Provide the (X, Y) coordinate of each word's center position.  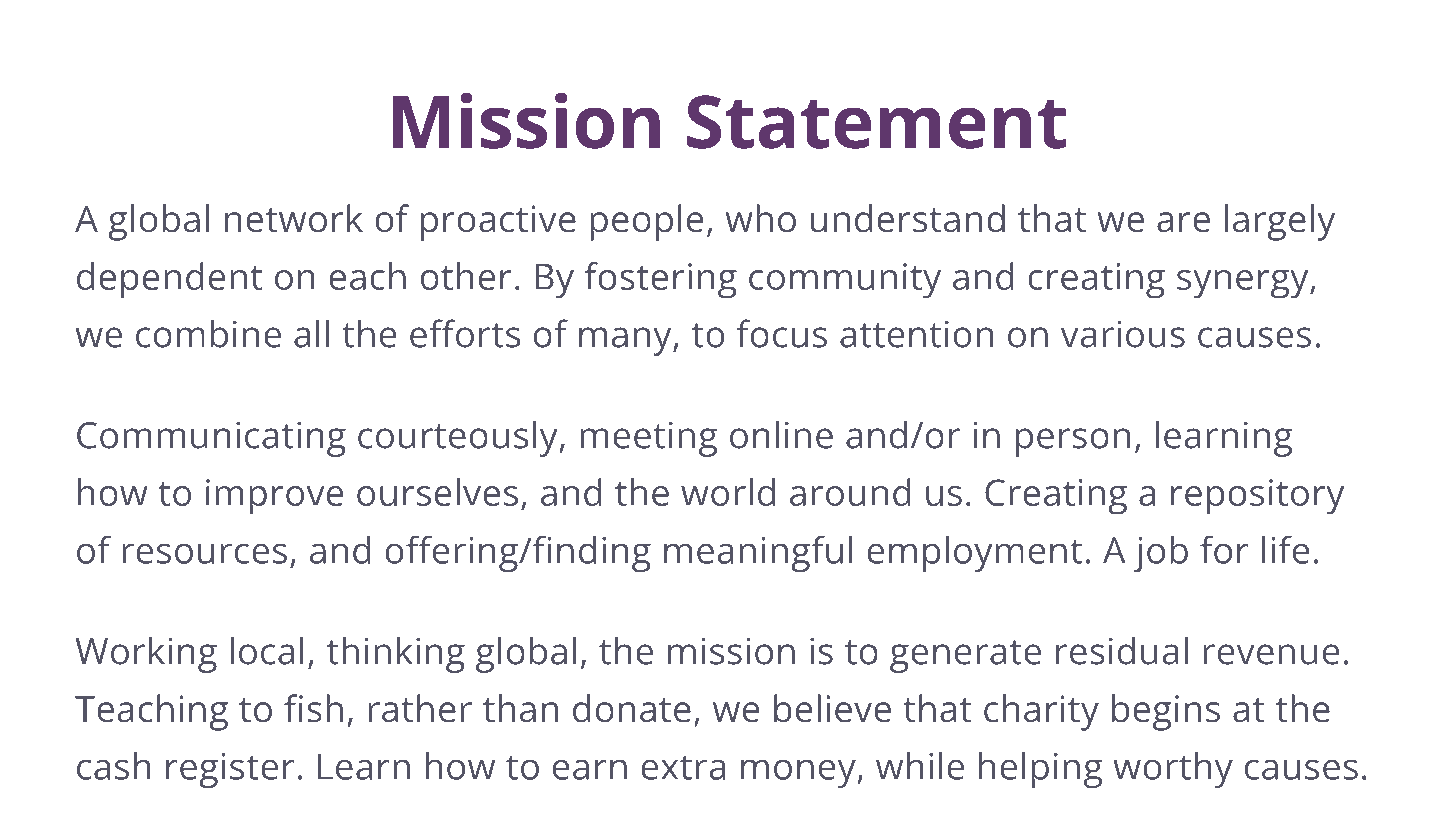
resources (205, 554)
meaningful (758, 554)
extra (683, 768)
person (1073, 442)
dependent (169, 280)
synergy (1244, 284)
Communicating (211, 439)
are (1183, 222)
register (230, 770)
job (1161, 554)
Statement (876, 122)
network (294, 218)
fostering (661, 280)
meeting (649, 439)
